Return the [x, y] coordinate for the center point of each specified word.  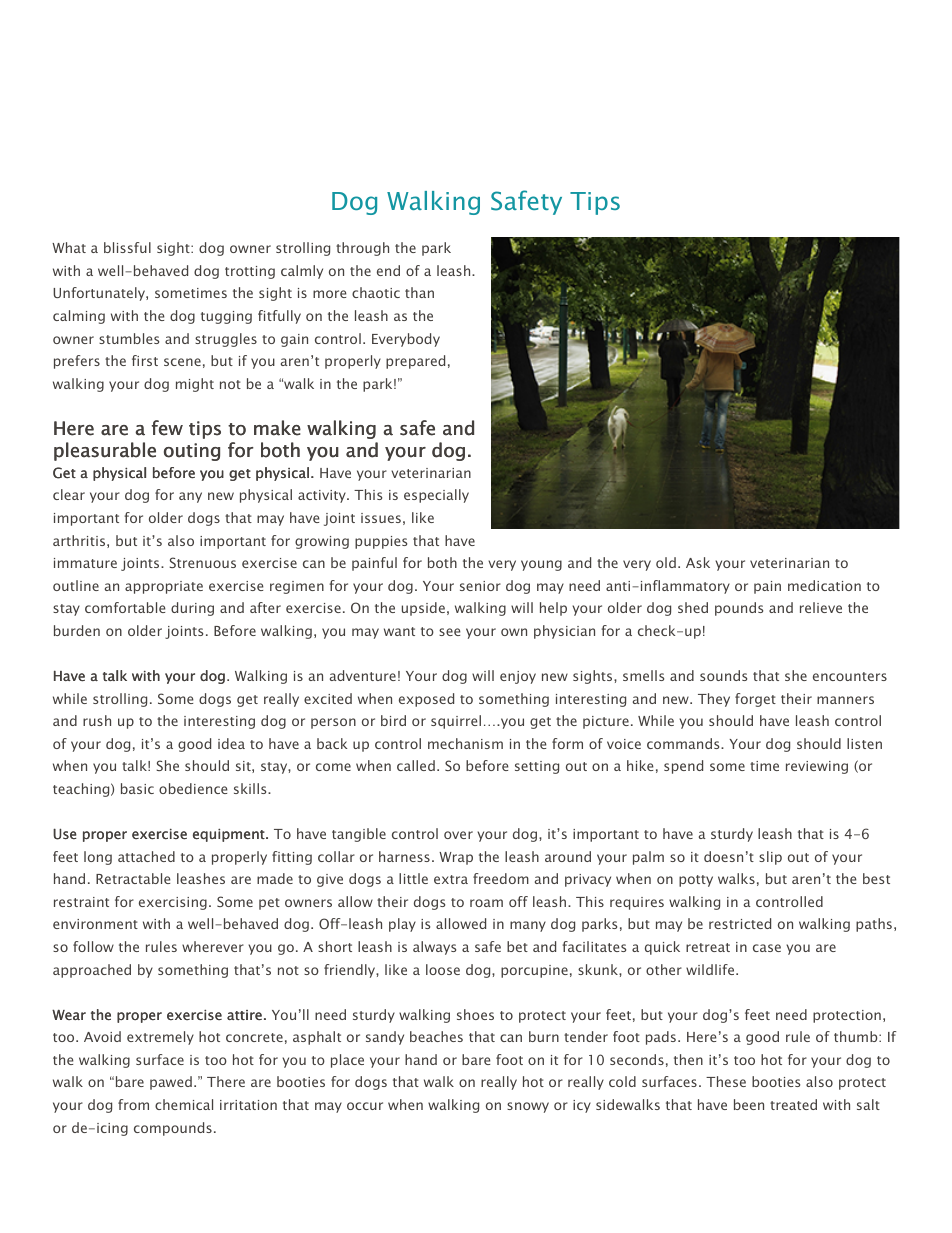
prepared [415, 362]
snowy [528, 1107]
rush [97, 720]
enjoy [518, 677]
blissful [127, 247]
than [419, 292]
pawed [171, 1083]
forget [755, 700]
